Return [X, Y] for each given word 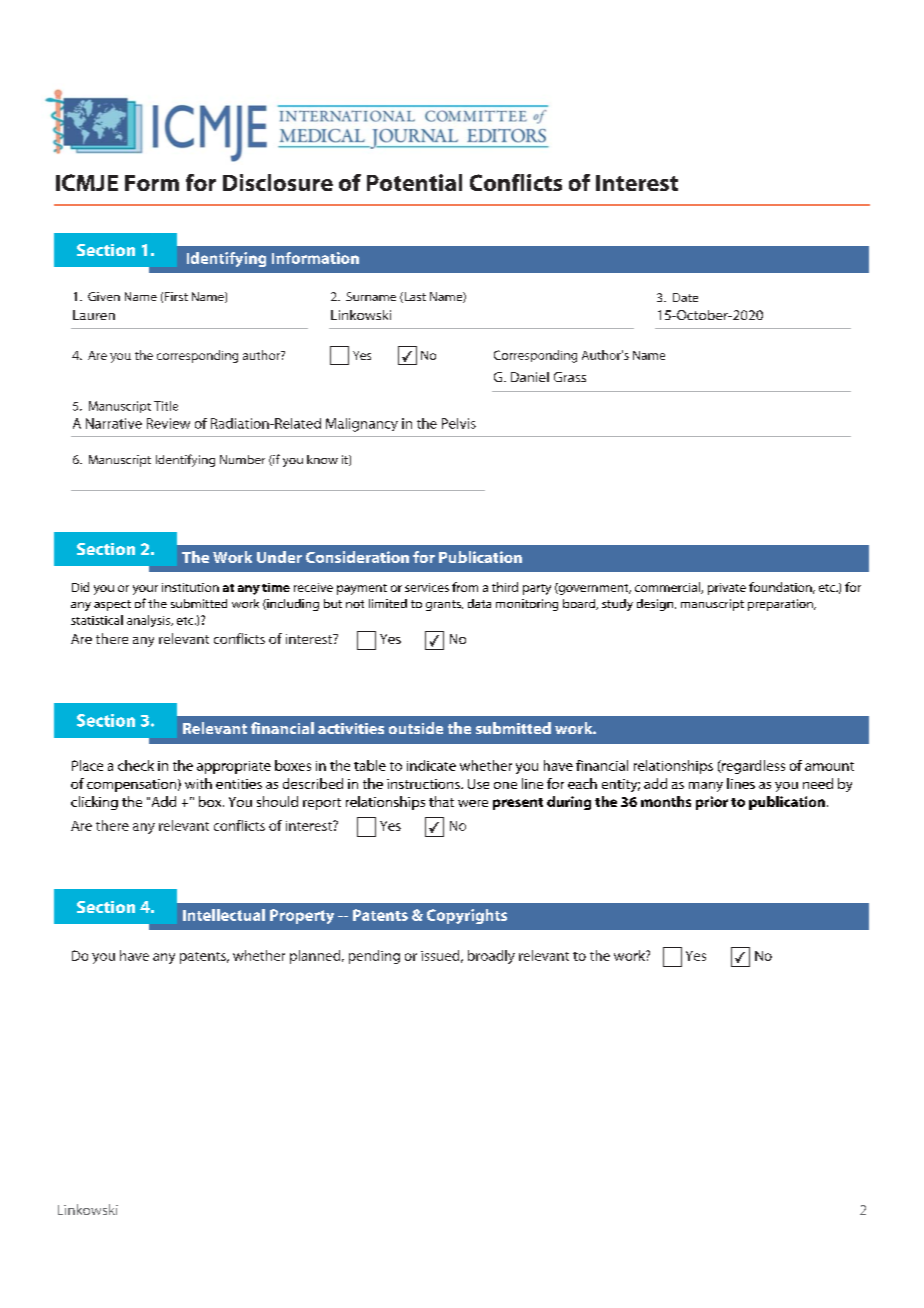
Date [685, 297]
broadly [491, 957]
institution [190, 587]
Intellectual [224, 915]
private [727, 589]
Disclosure [278, 182]
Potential [414, 182]
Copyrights [467, 916]
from [465, 587]
